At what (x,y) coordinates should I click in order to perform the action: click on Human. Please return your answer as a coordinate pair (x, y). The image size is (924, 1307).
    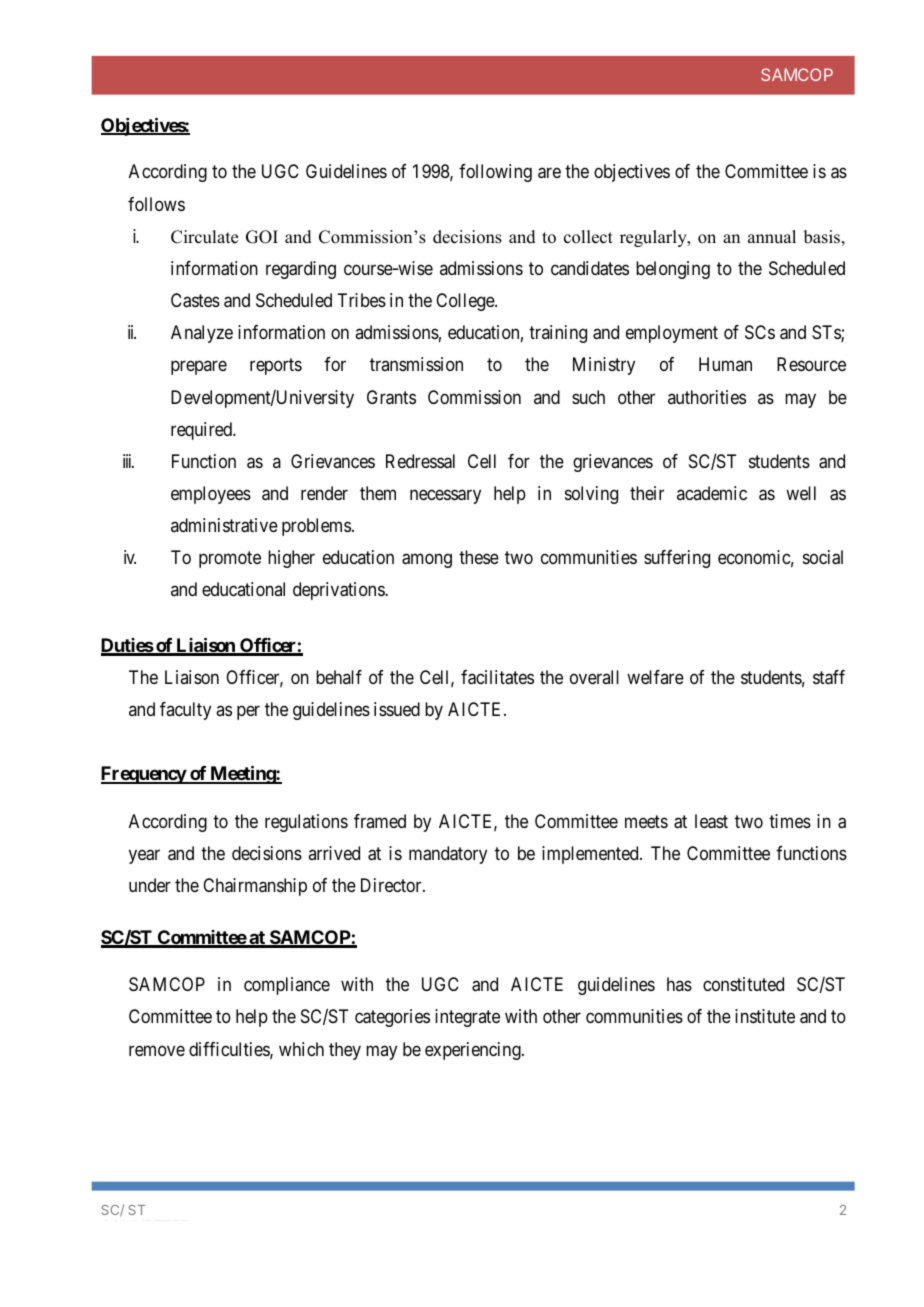
    Looking at the image, I should click on (725, 364).
